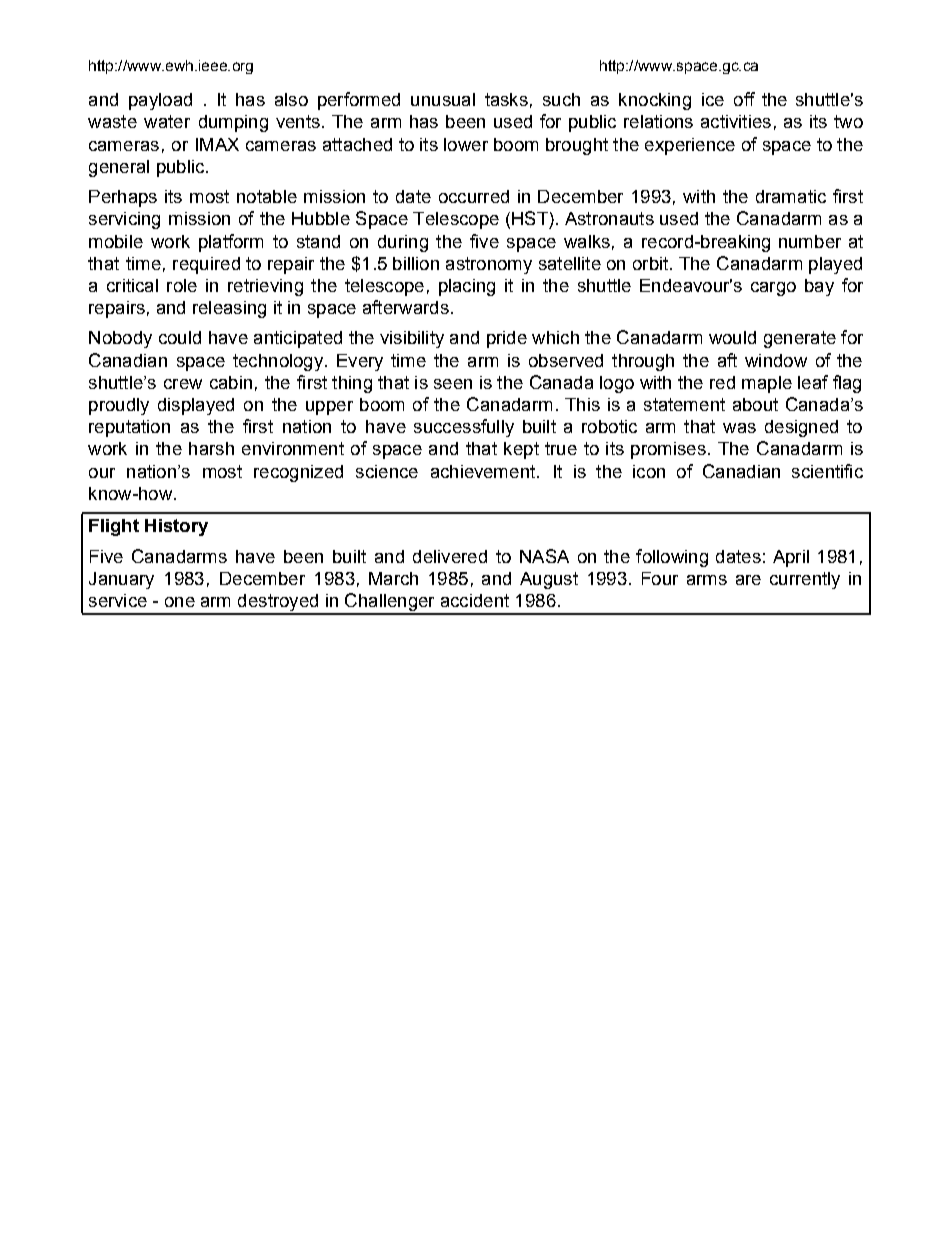 This page has width=952, height=1233. What do you see at coordinates (206, 265) in the page?
I see `required` at bounding box center [206, 265].
